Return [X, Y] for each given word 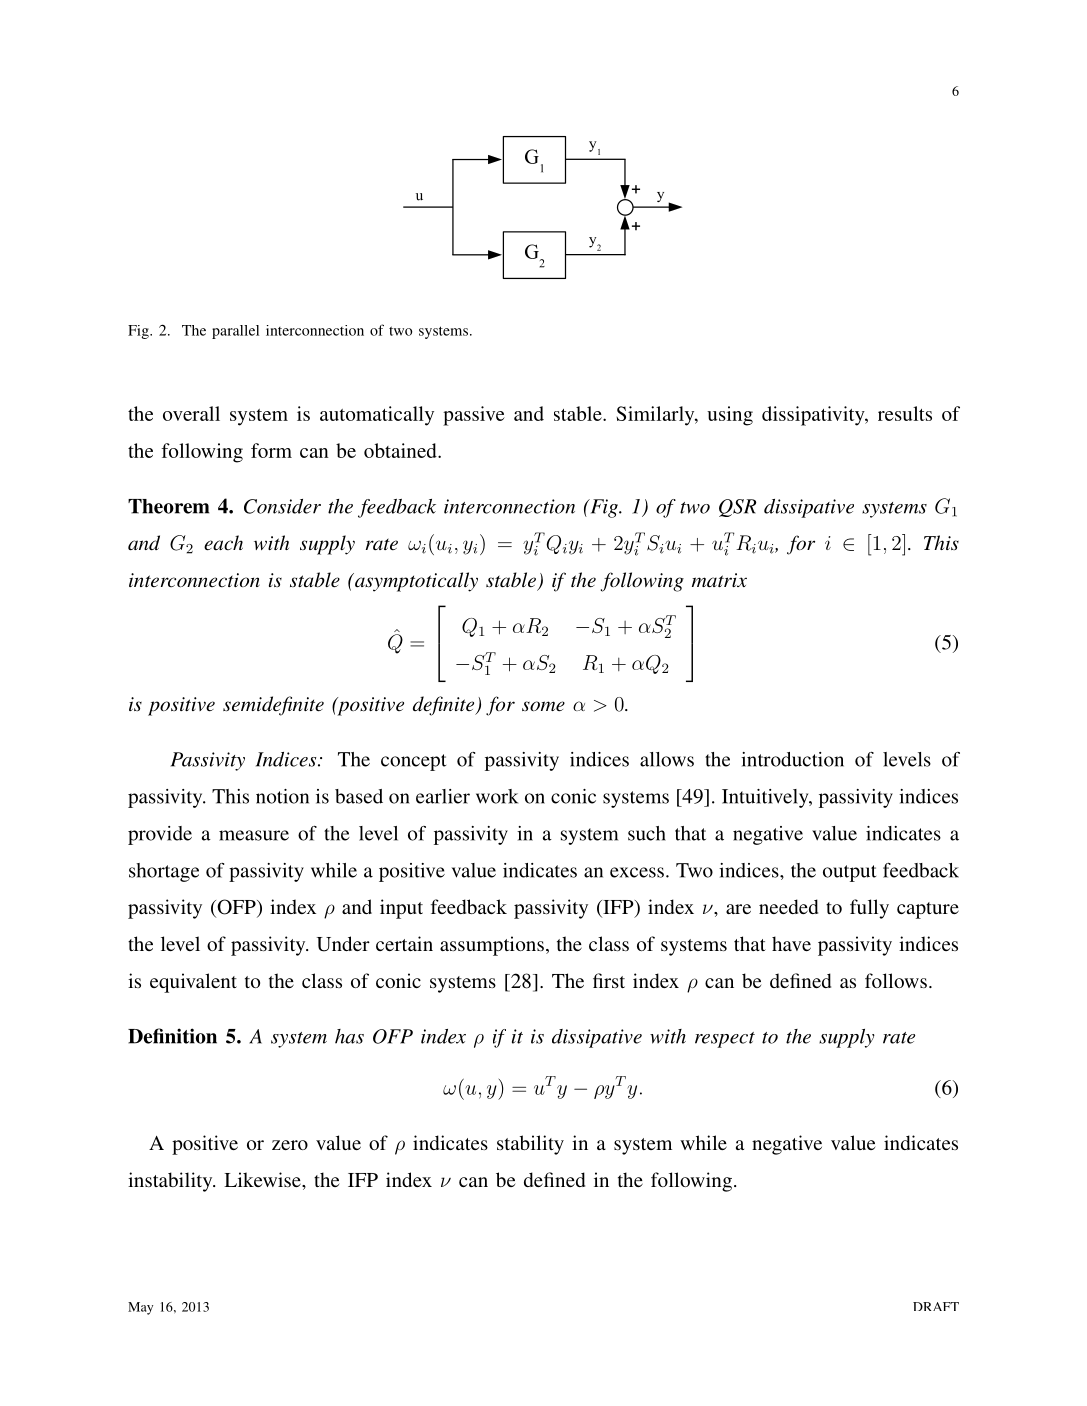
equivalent [193, 983]
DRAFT [936, 1306]
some [543, 706]
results [905, 413]
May [140, 1308]
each [223, 543]
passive [474, 416]
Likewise [263, 1179]
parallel [235, 332]
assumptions [492, 946]
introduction [792, 759]
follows [896, 980]
